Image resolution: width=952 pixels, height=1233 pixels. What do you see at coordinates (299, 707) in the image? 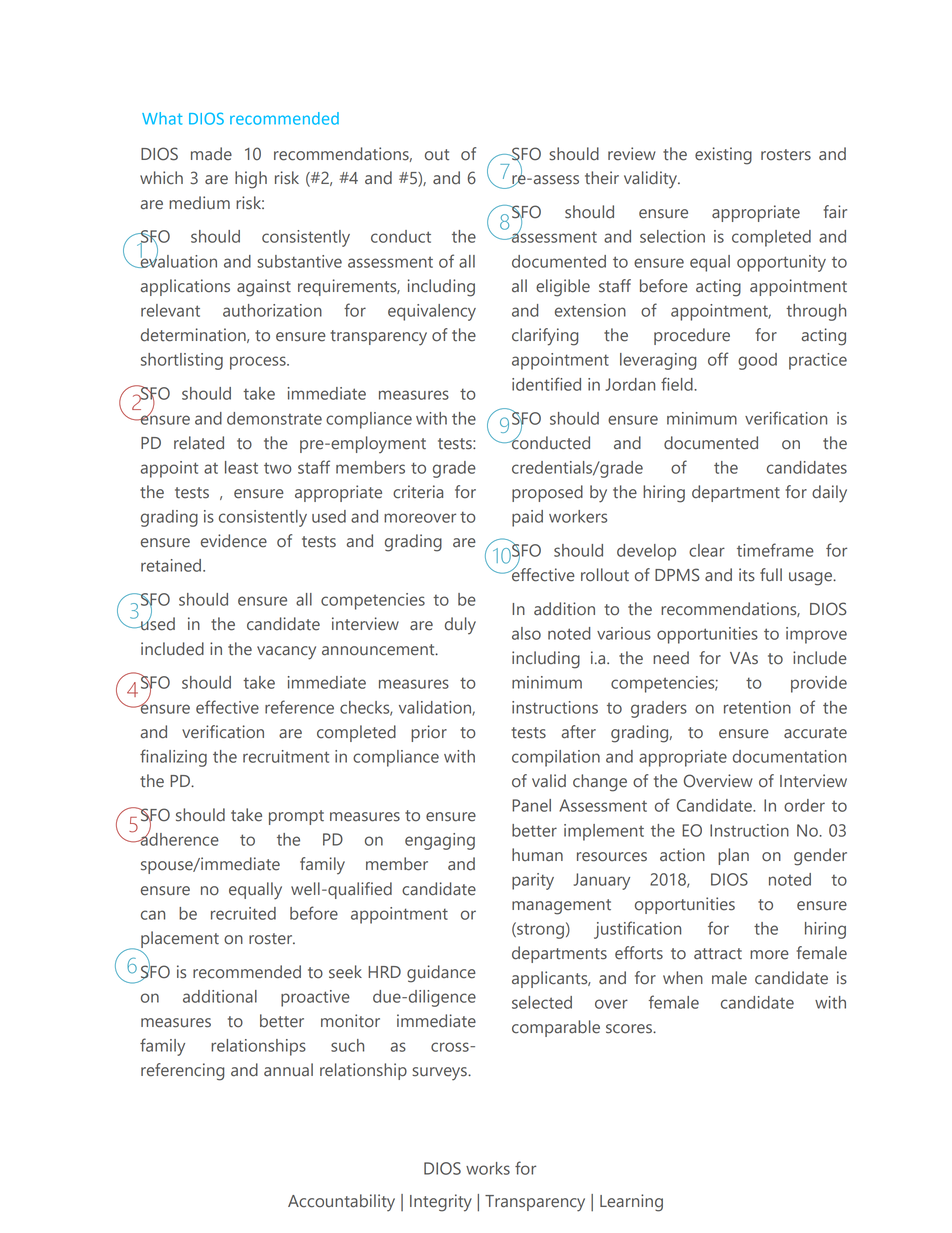
I see `reference` at bounding box center [299, 707].
